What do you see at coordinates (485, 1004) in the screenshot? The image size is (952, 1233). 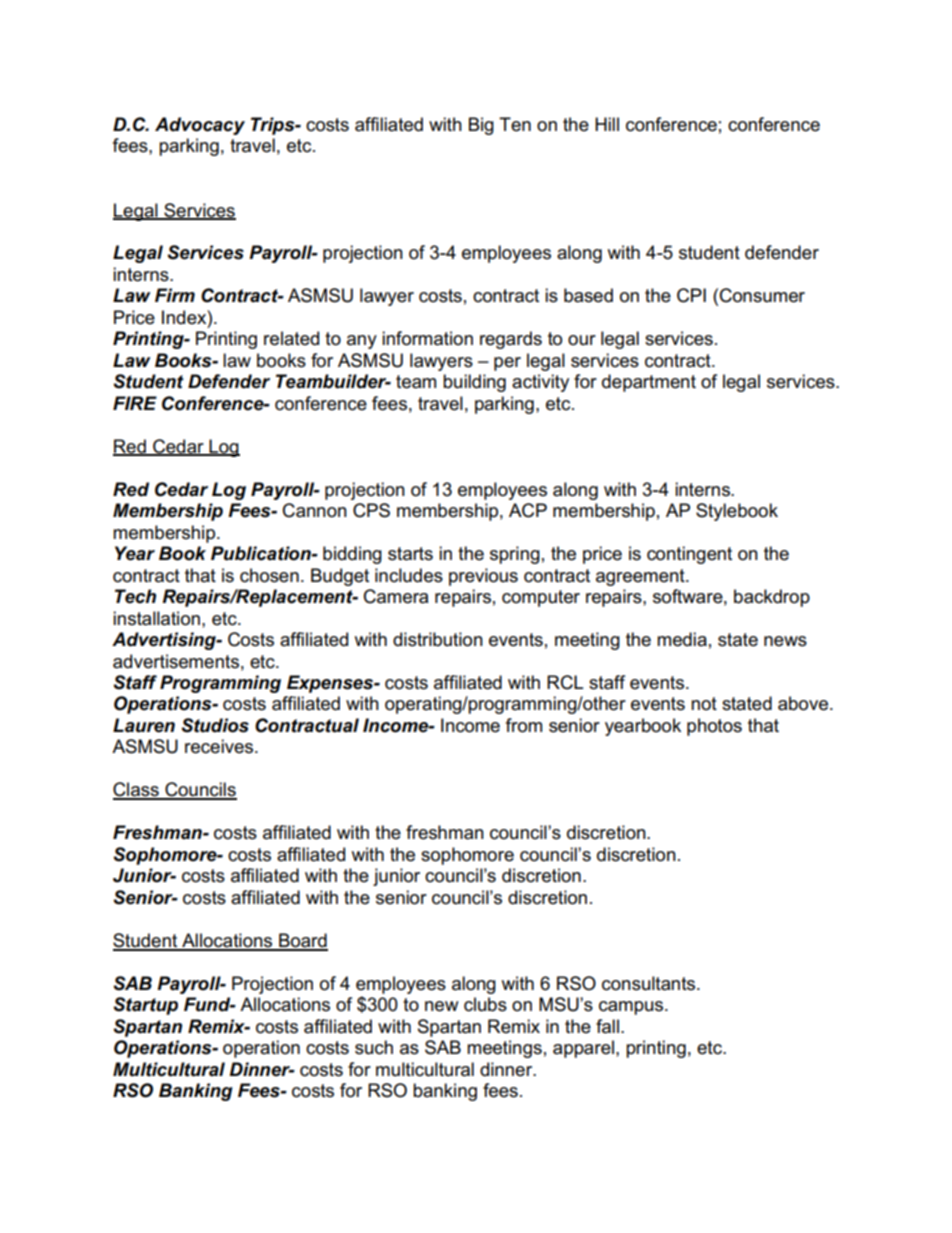 I see `clubs` at bounding box center [485, 1004].
